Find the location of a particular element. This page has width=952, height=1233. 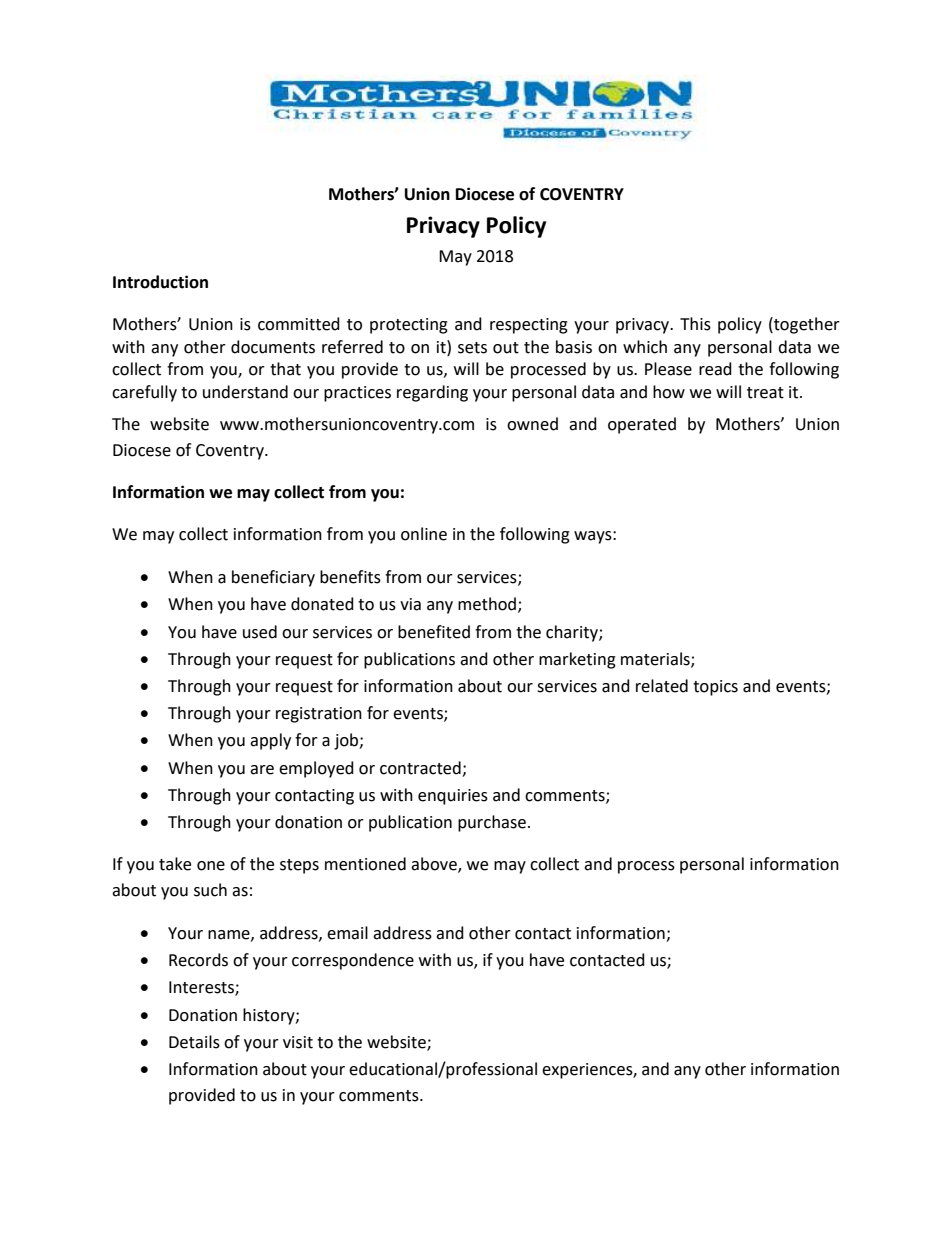

contracted is located at coordinates (420, 768).
